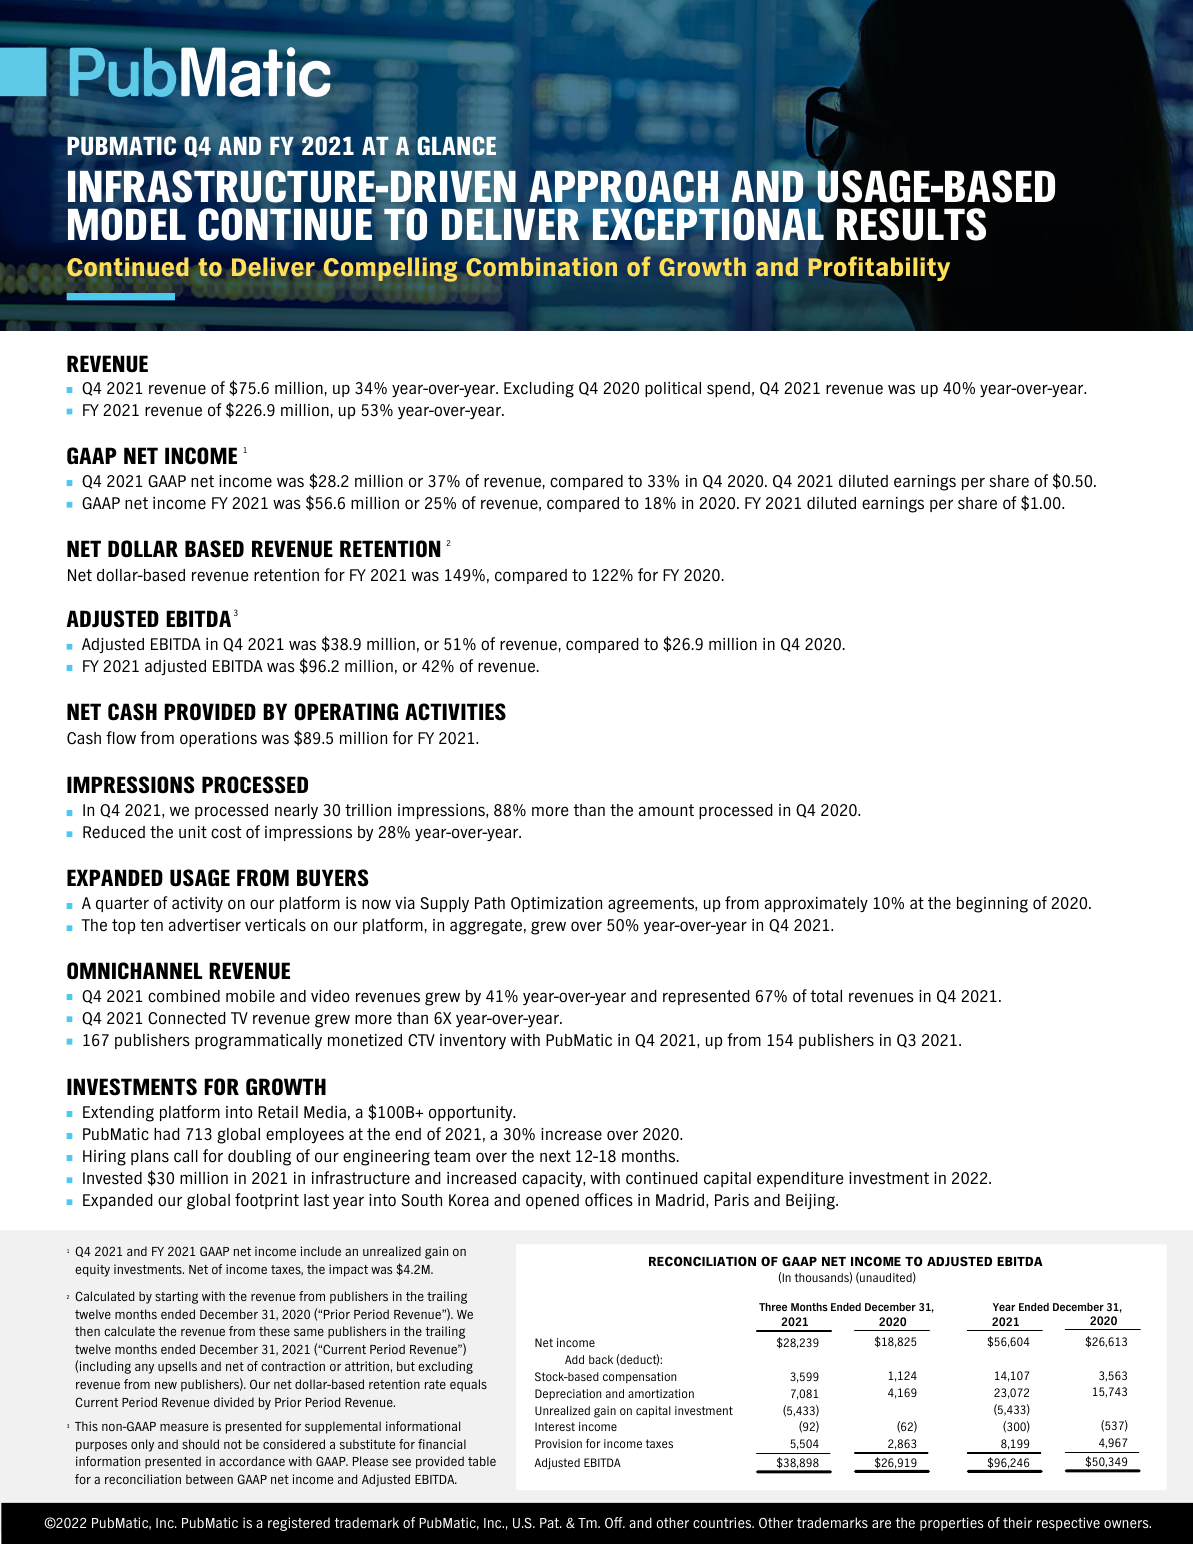  Describe the element at coordinates (226, 832) in the image. I see `cost` at that location.
